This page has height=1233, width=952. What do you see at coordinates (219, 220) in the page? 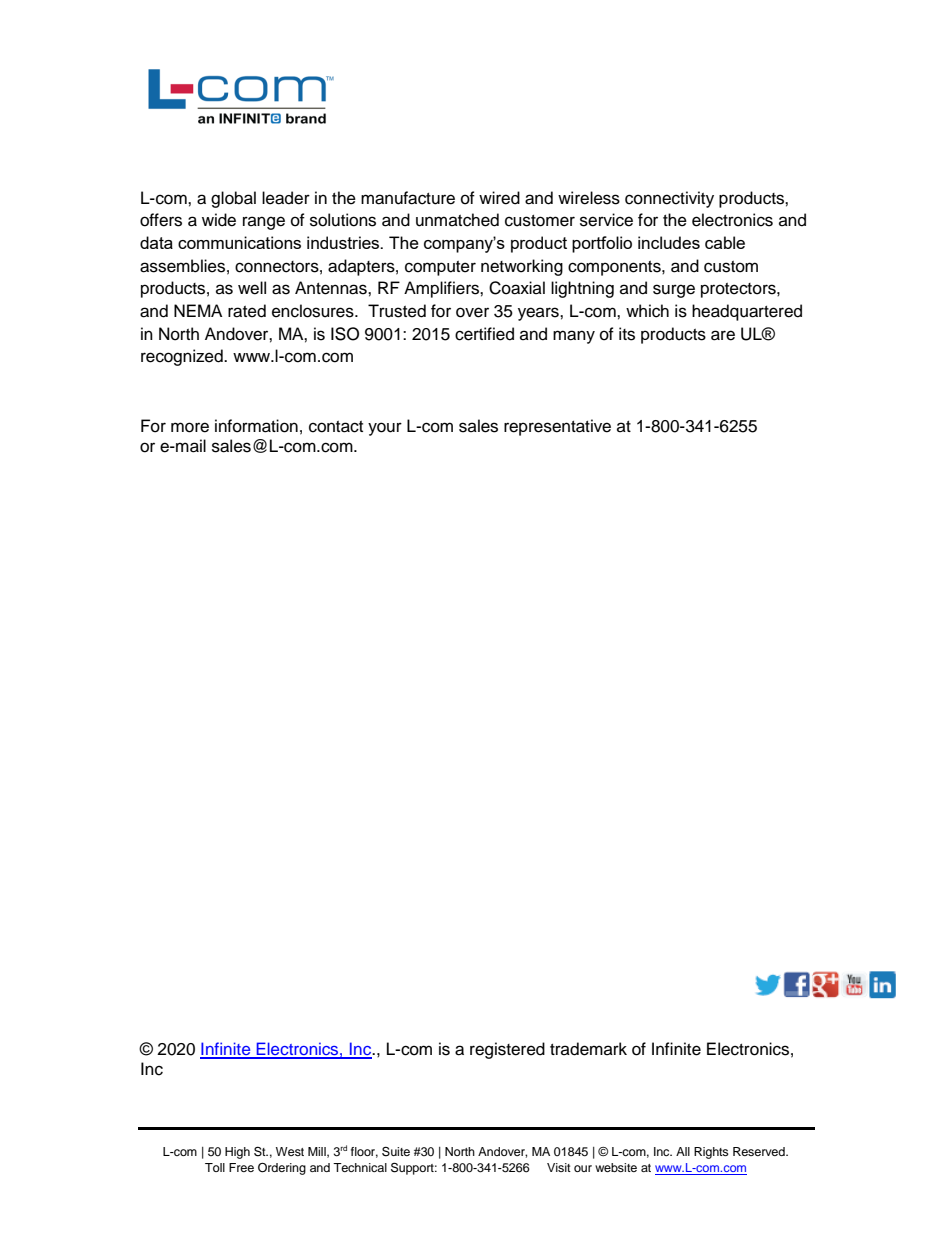
I see `wide` at bounding box center [219, 220].
